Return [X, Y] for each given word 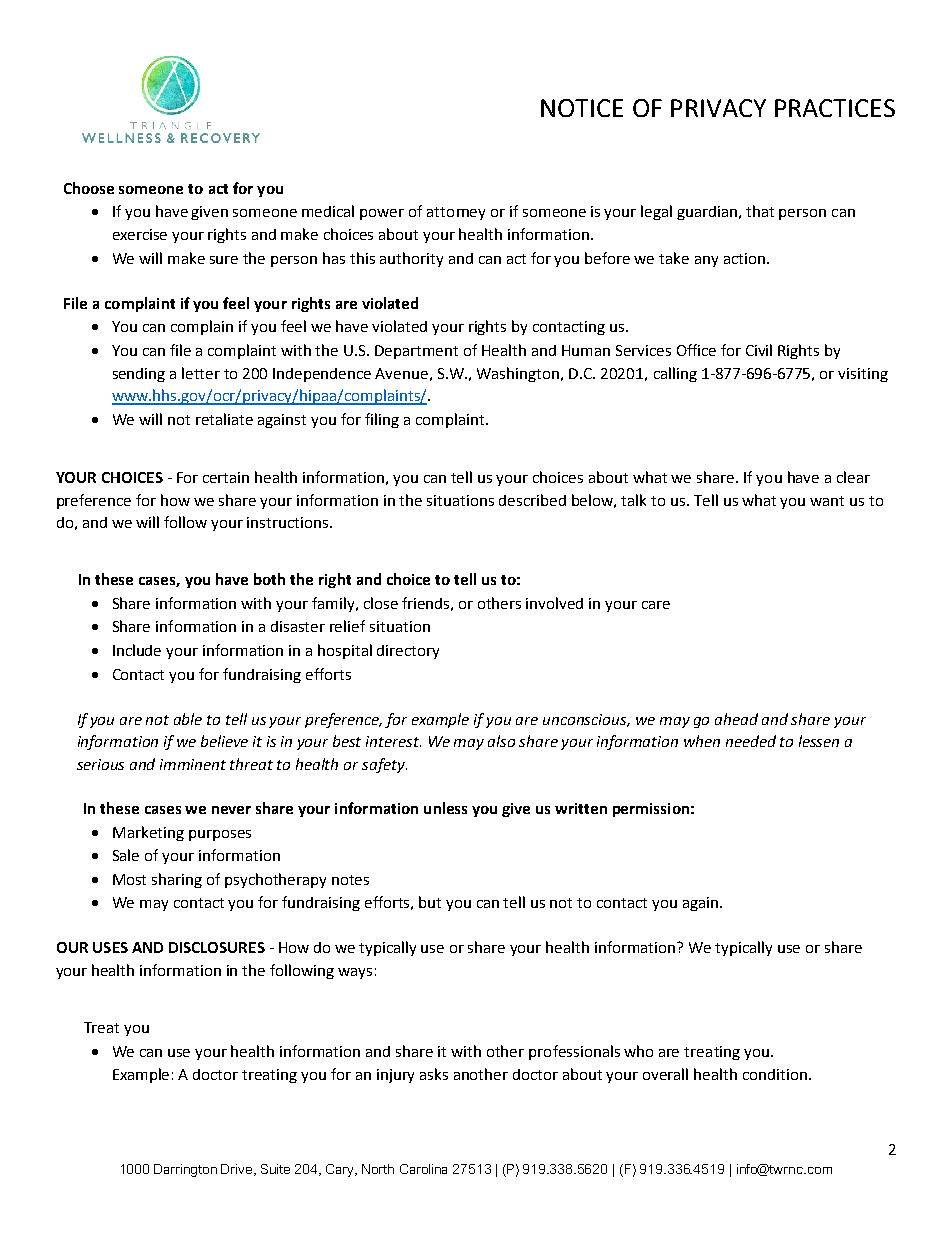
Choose [89, 188]
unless [445, 808]
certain [226, 477]
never [231, 810]
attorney [456, 213]
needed [751, 741]
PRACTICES [835, 108]
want [827, 501]
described [532, 500]
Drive [238, 1170]
